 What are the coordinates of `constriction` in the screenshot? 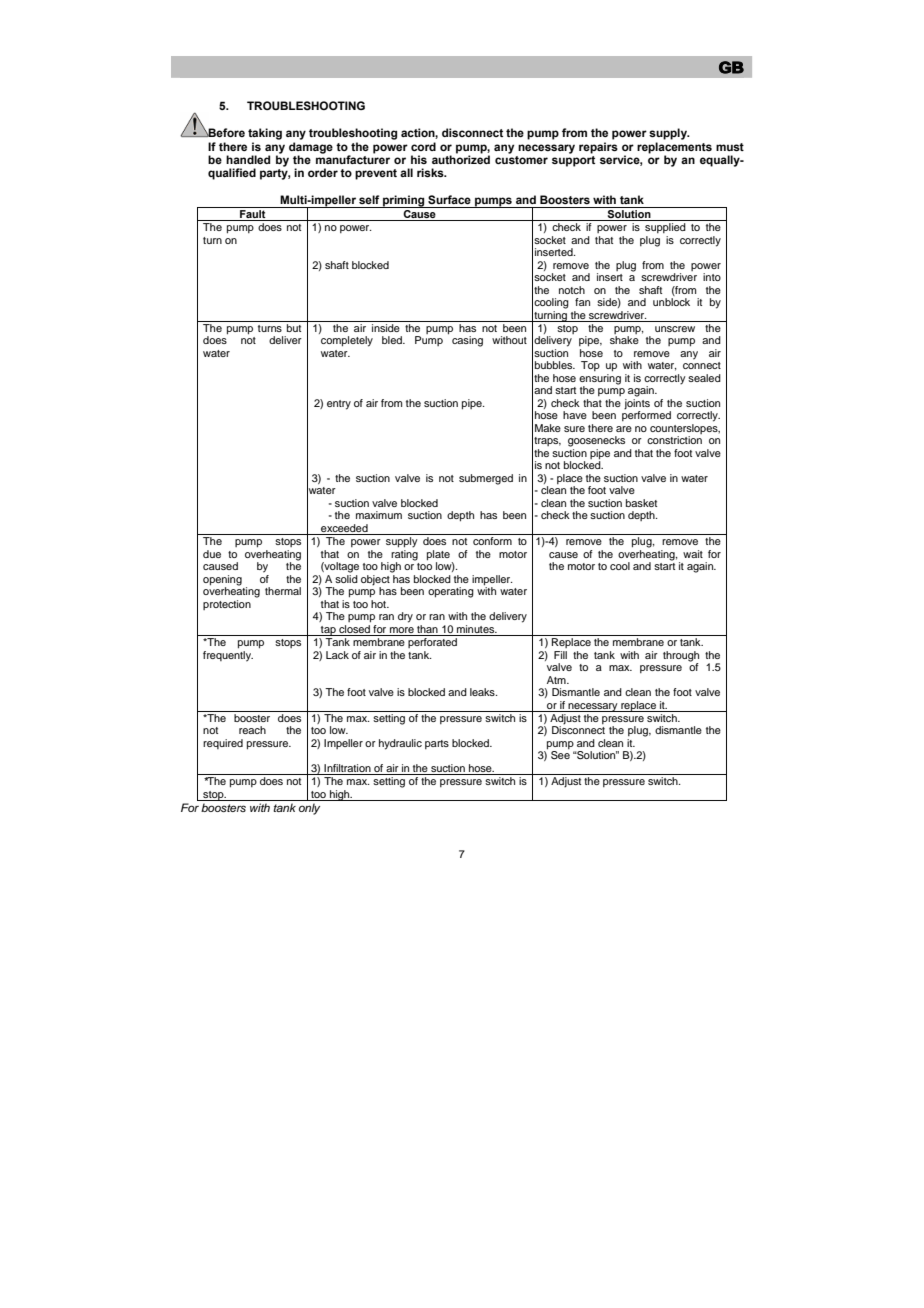 It's located at (674, 440).
